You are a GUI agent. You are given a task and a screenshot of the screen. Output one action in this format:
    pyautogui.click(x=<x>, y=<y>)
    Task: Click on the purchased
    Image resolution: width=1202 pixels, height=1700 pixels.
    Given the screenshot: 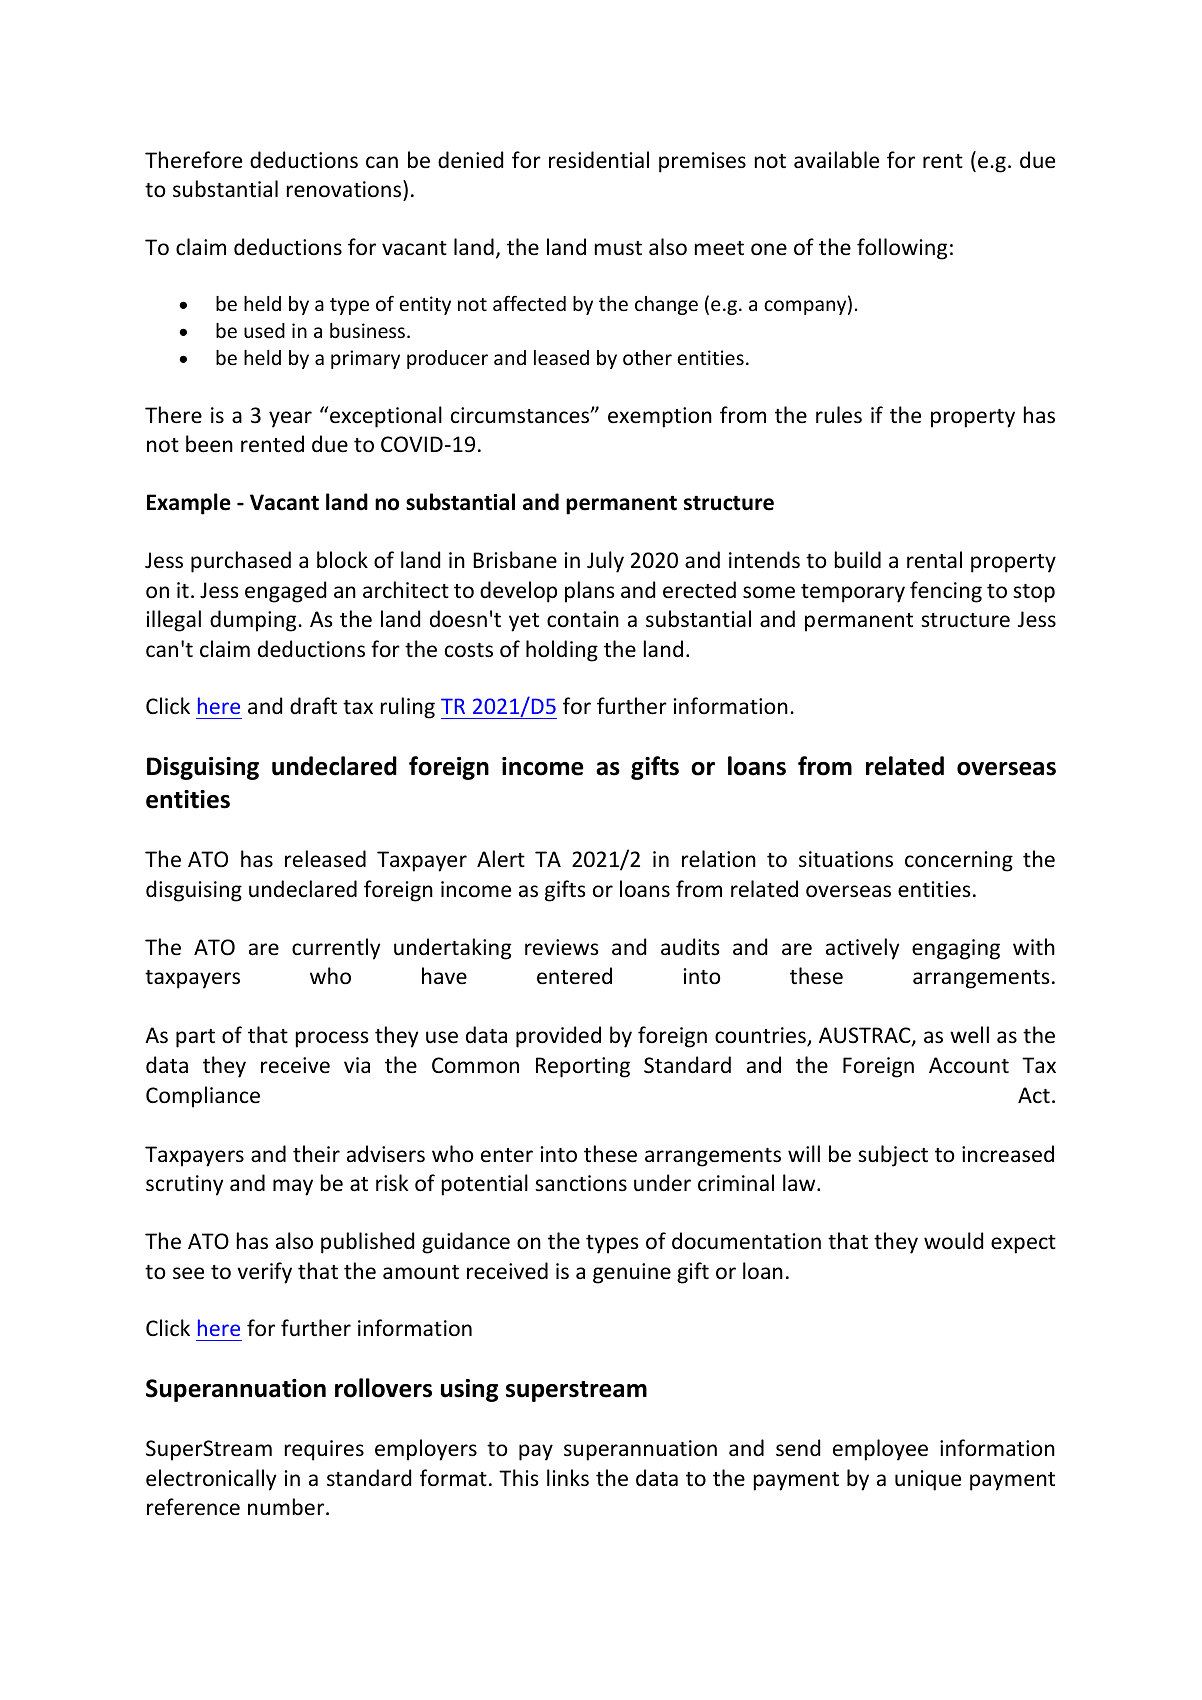 What is the action you would take?
    pyautogui.click(x=241, y=562)
